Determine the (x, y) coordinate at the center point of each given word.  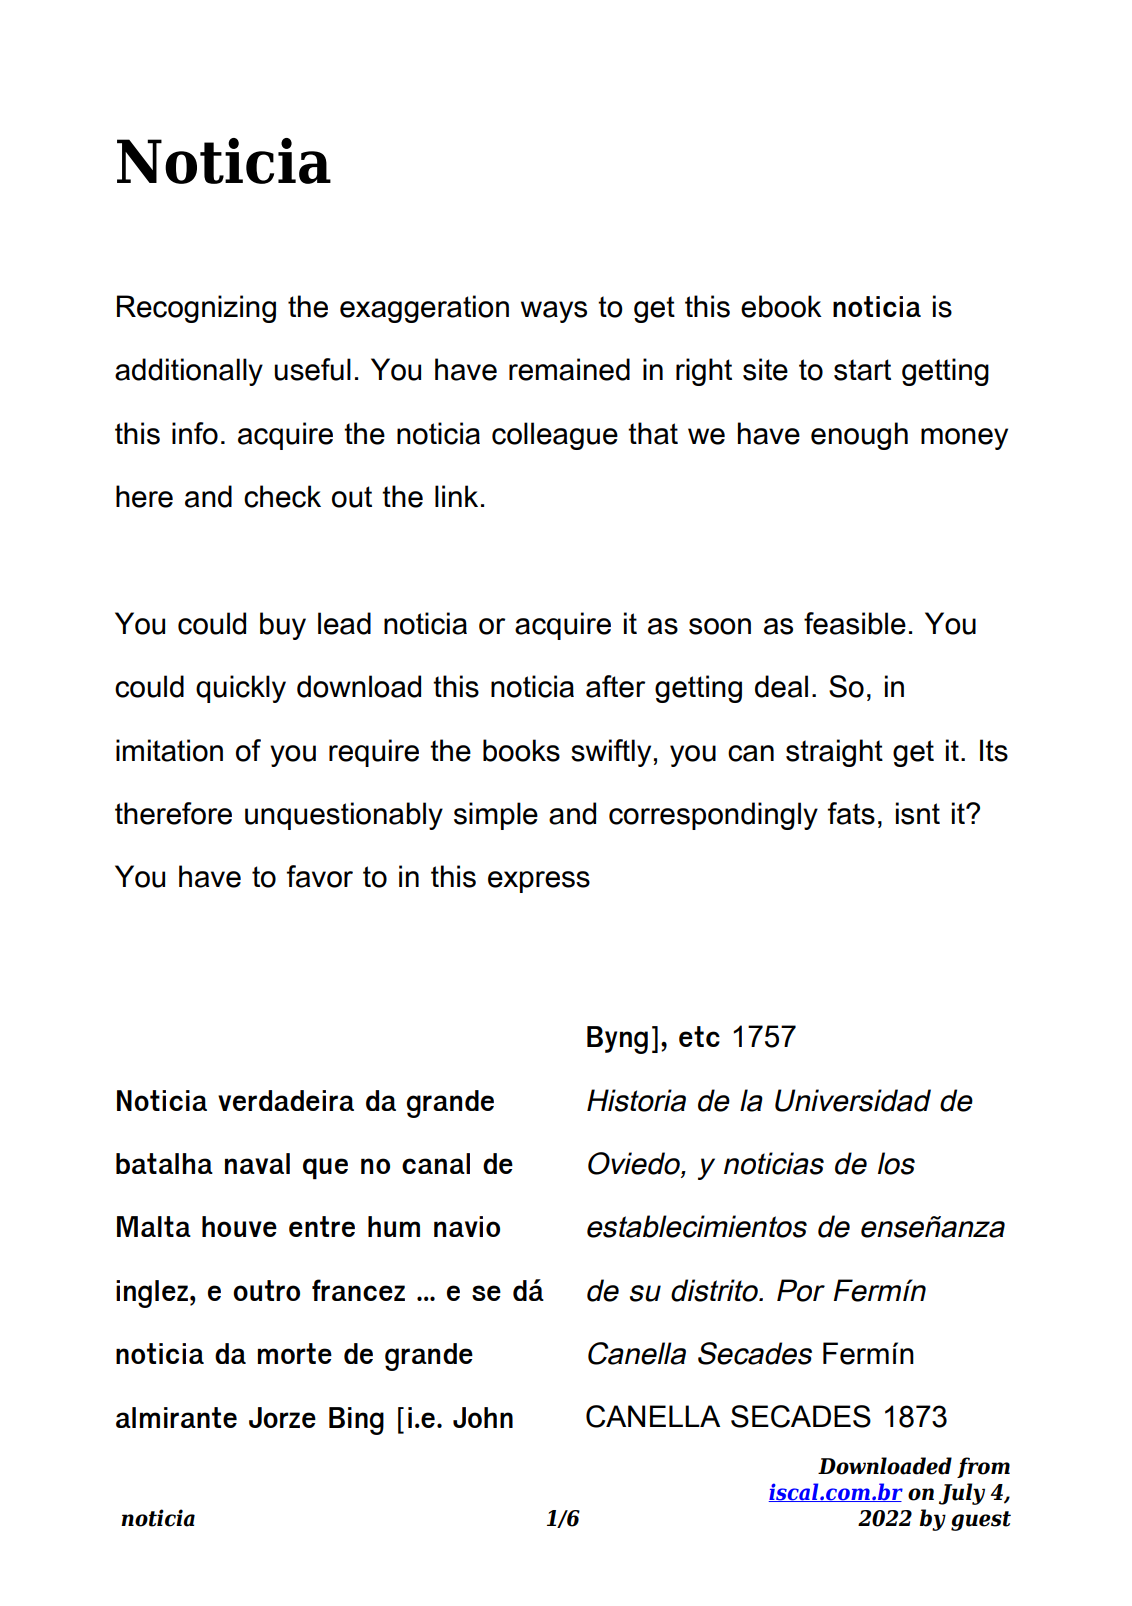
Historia (636, 1100)
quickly (241, 689)
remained (569, 369)
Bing (356, 1421)
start (862, 370)
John (483, 1417)
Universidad (853, 1100)
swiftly (611, 753)
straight (834, 753)
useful (312, 369)
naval (257, 1163)
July (962, 1494)
